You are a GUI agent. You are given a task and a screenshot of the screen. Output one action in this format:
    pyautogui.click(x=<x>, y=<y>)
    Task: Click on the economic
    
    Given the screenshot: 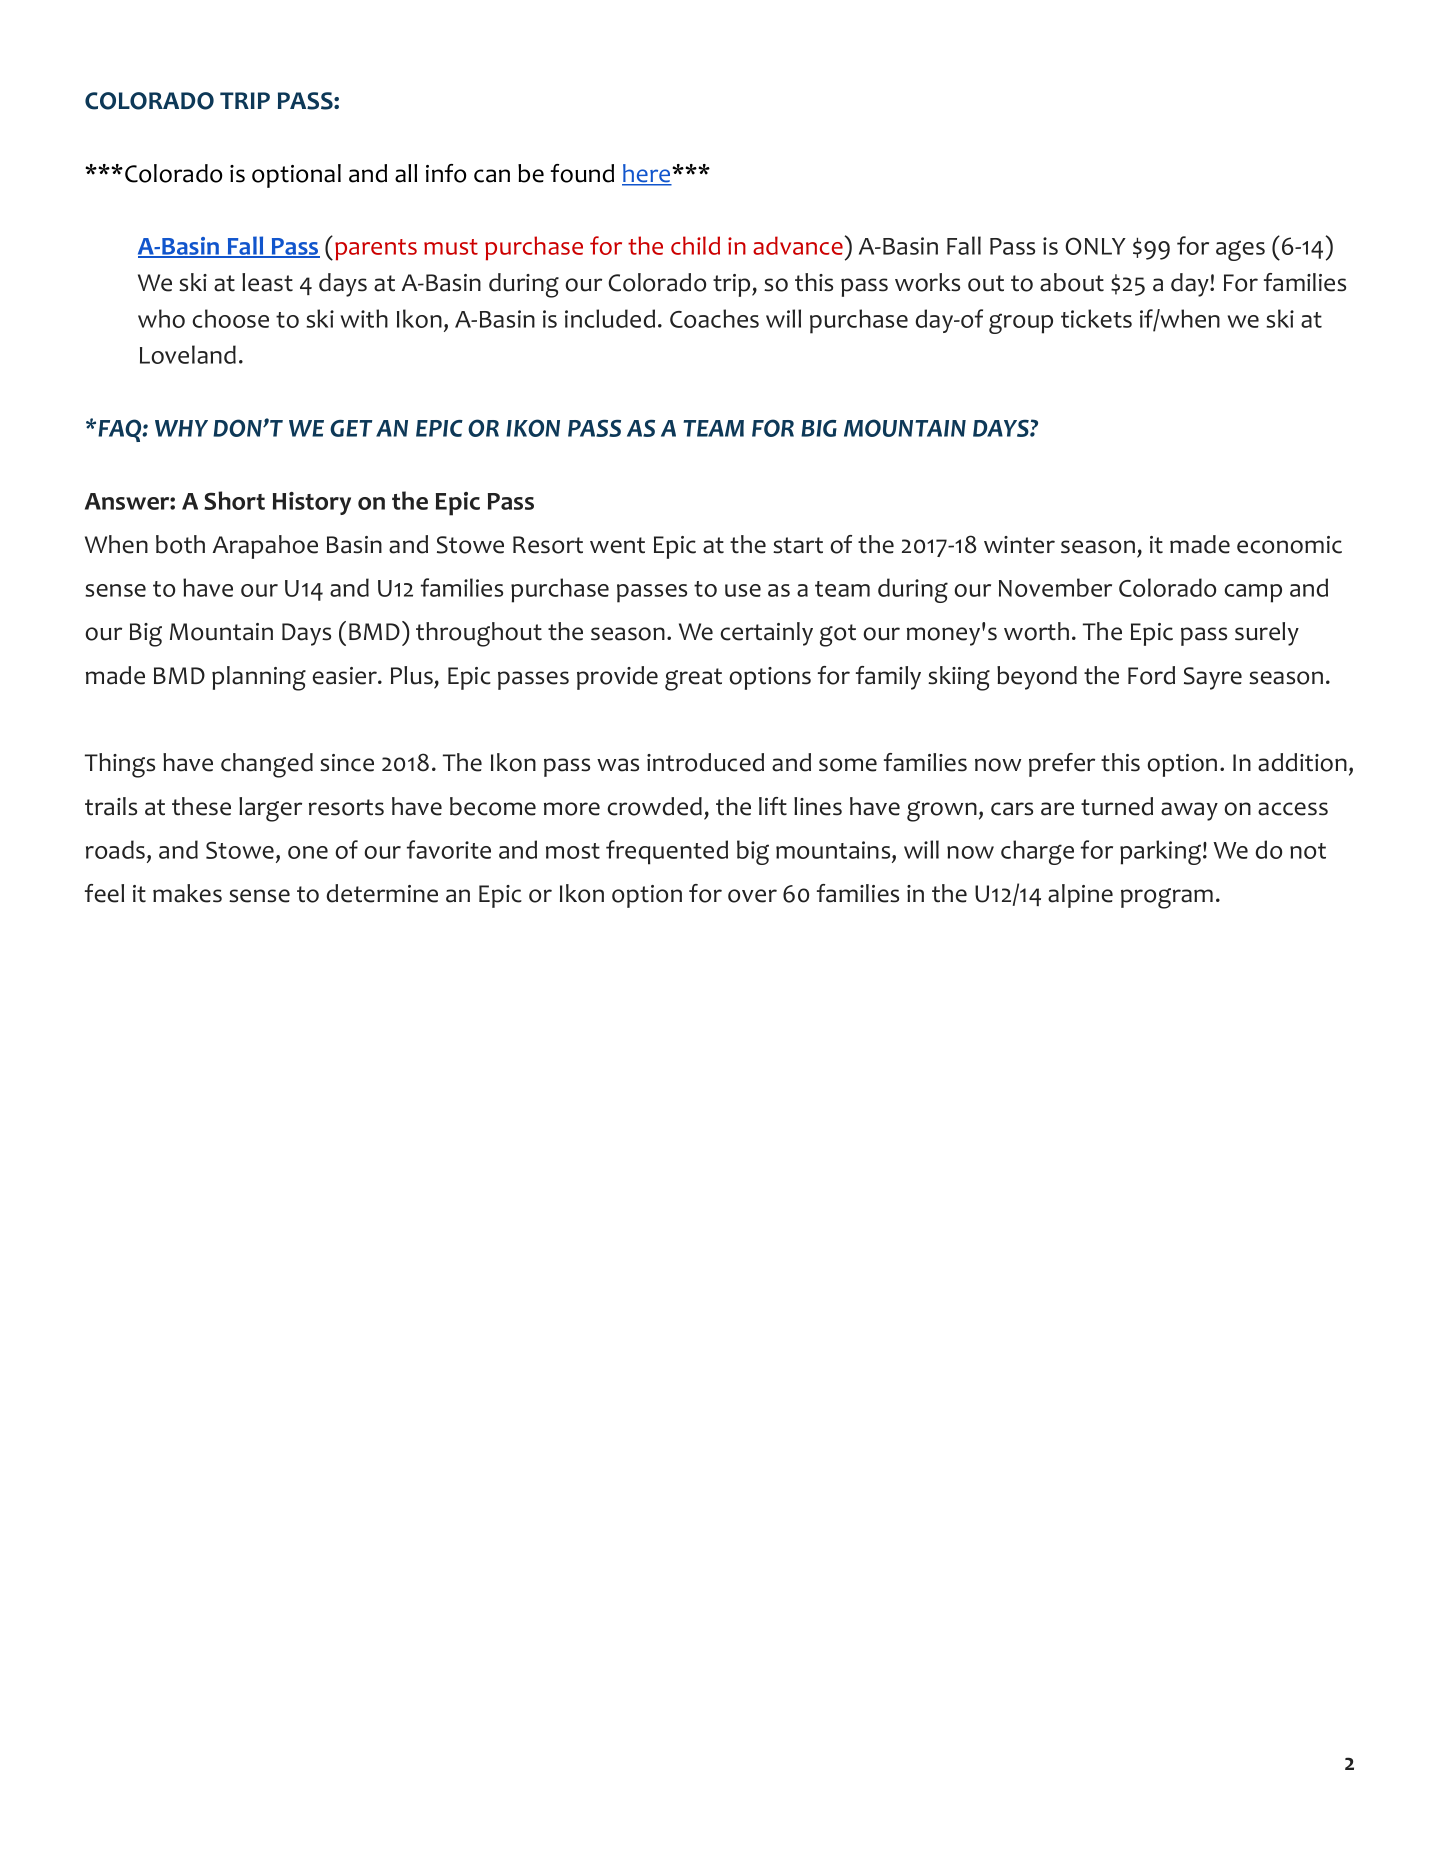 What is the action you would take?
    pyautogui.click(x=1289, y=545)
